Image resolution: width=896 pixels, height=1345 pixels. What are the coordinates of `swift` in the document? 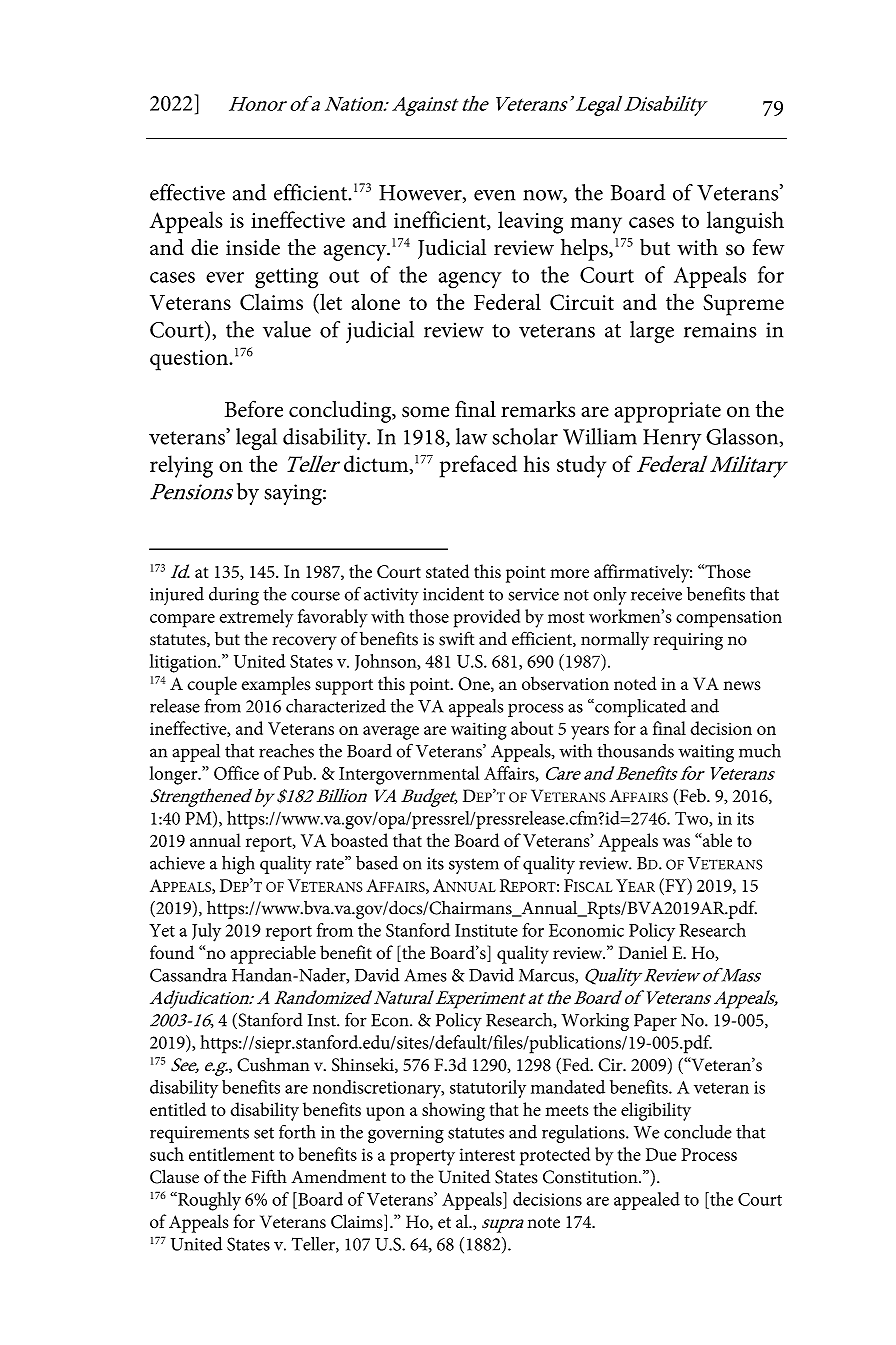 It's located at (456, 638).
